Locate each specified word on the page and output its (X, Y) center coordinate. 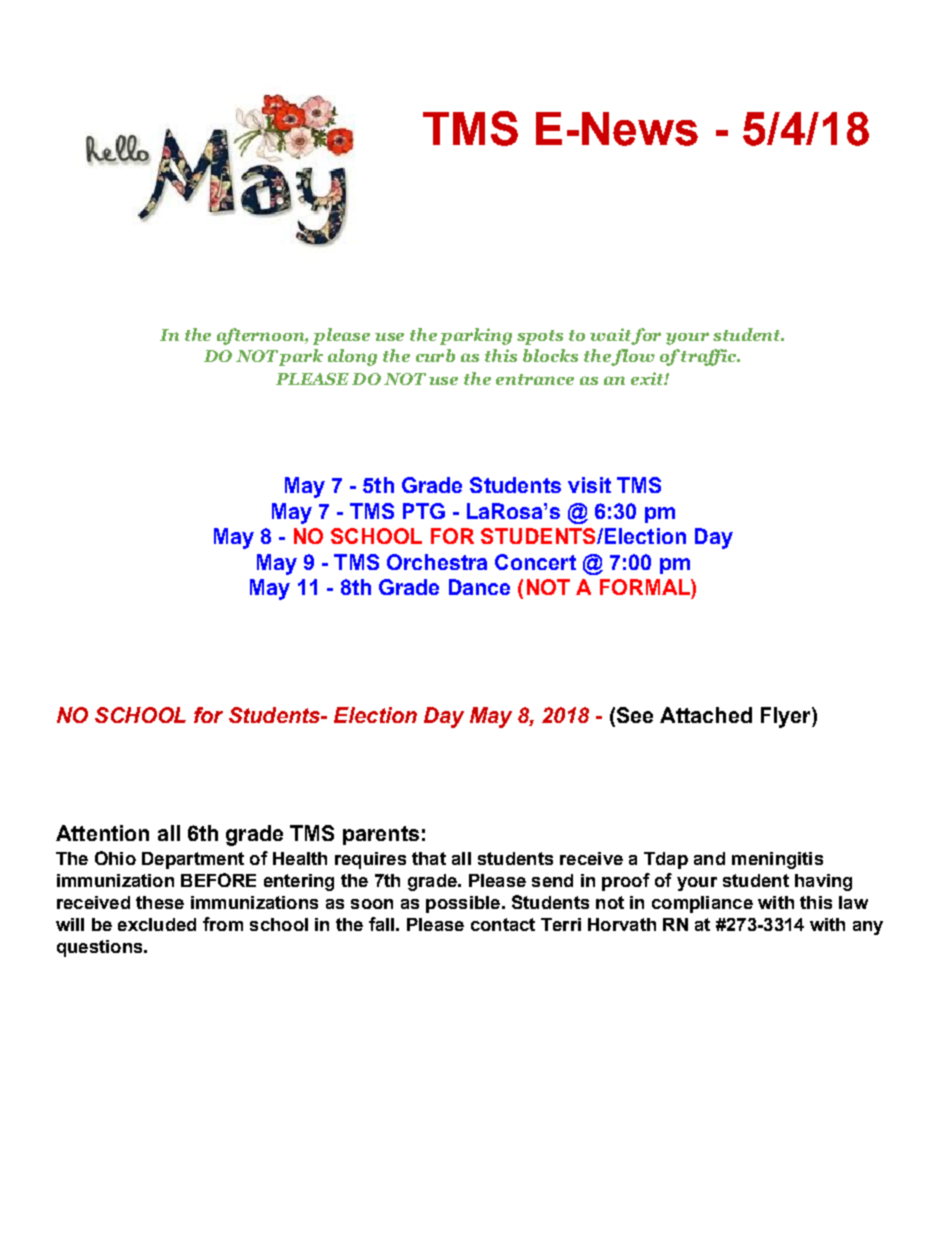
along (352, 357)
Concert (535, 562)
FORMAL (646, 587)
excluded (157, 924)
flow (633, 357)
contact (503, 924)
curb (435, 355)
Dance (479, 587)
